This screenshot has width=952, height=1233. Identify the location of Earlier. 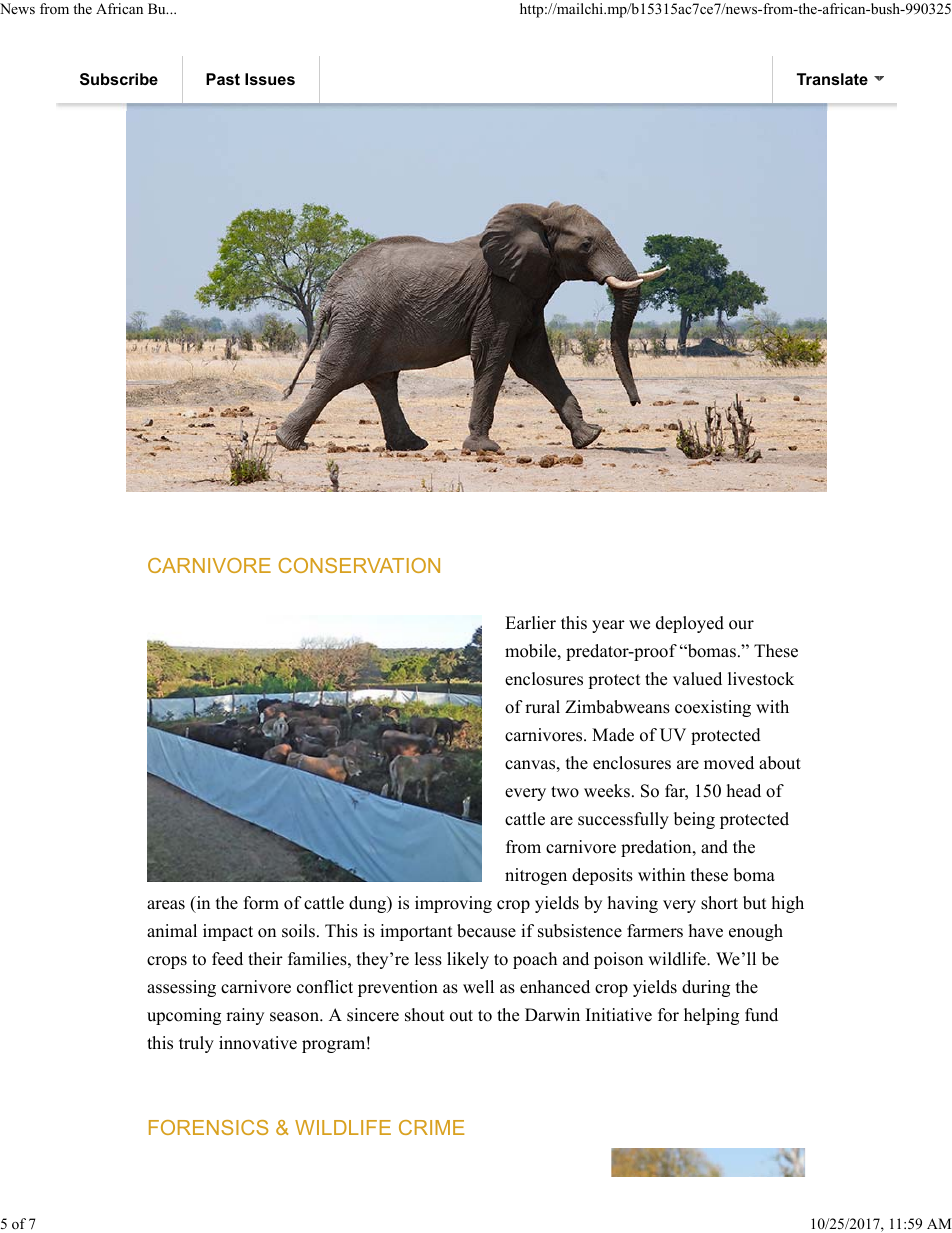
(530, 623).
